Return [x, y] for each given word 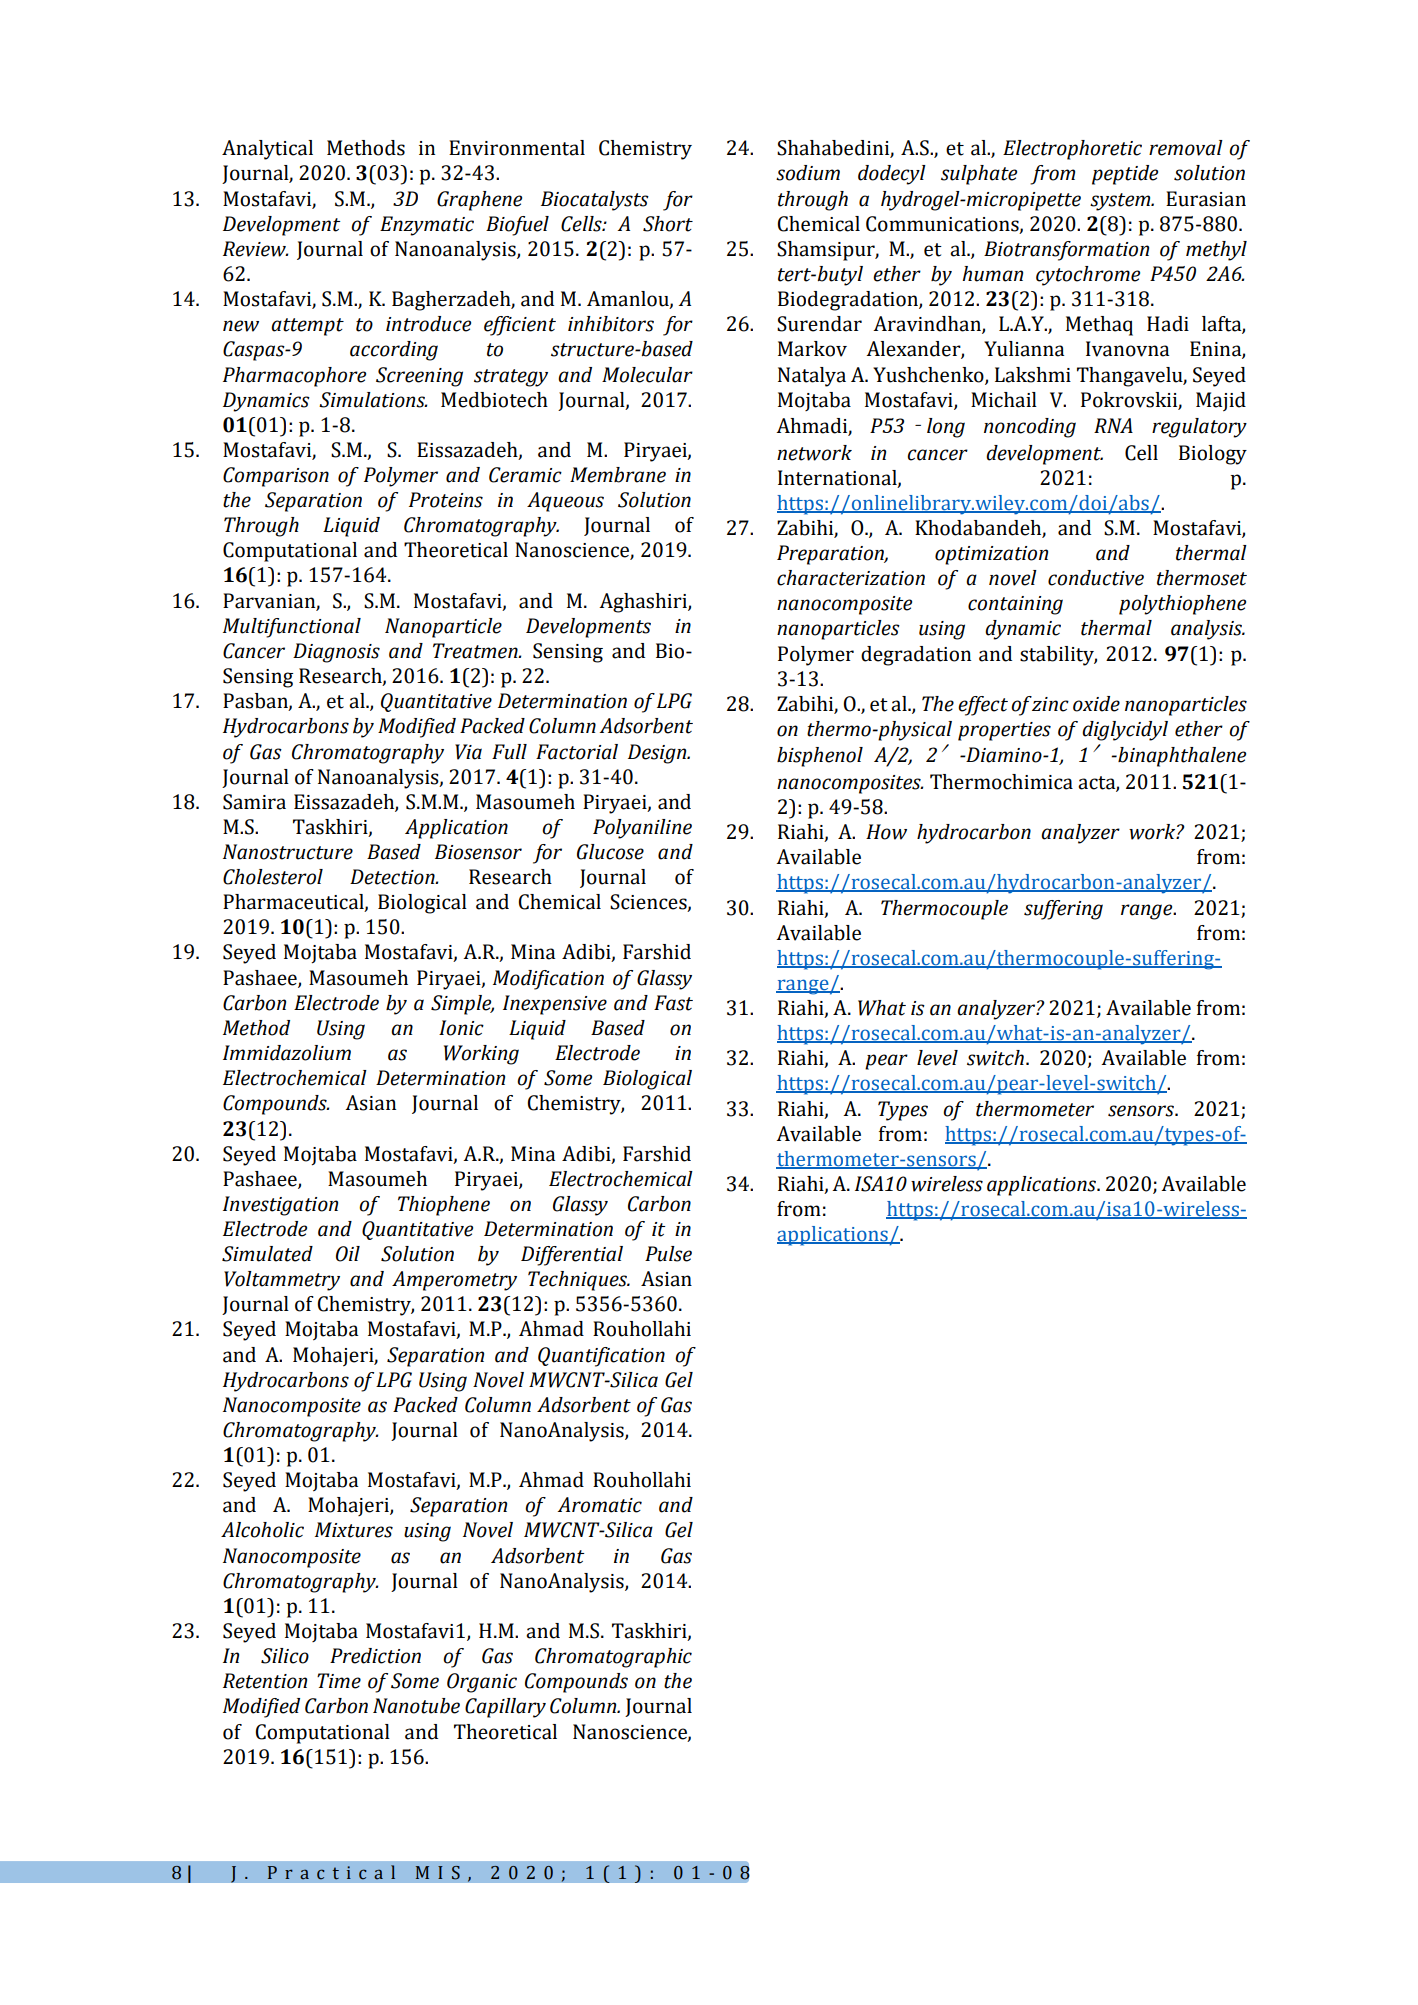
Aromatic [599, 1505]
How [886, 832]
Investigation [280, 1206]
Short [668, 224]
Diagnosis [336, 653]
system [1121, 202]
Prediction [375, 1656]
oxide [1096, 704]
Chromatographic [613, 1658]
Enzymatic [427, 226]
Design [658, 754]
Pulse [668, 1254]
